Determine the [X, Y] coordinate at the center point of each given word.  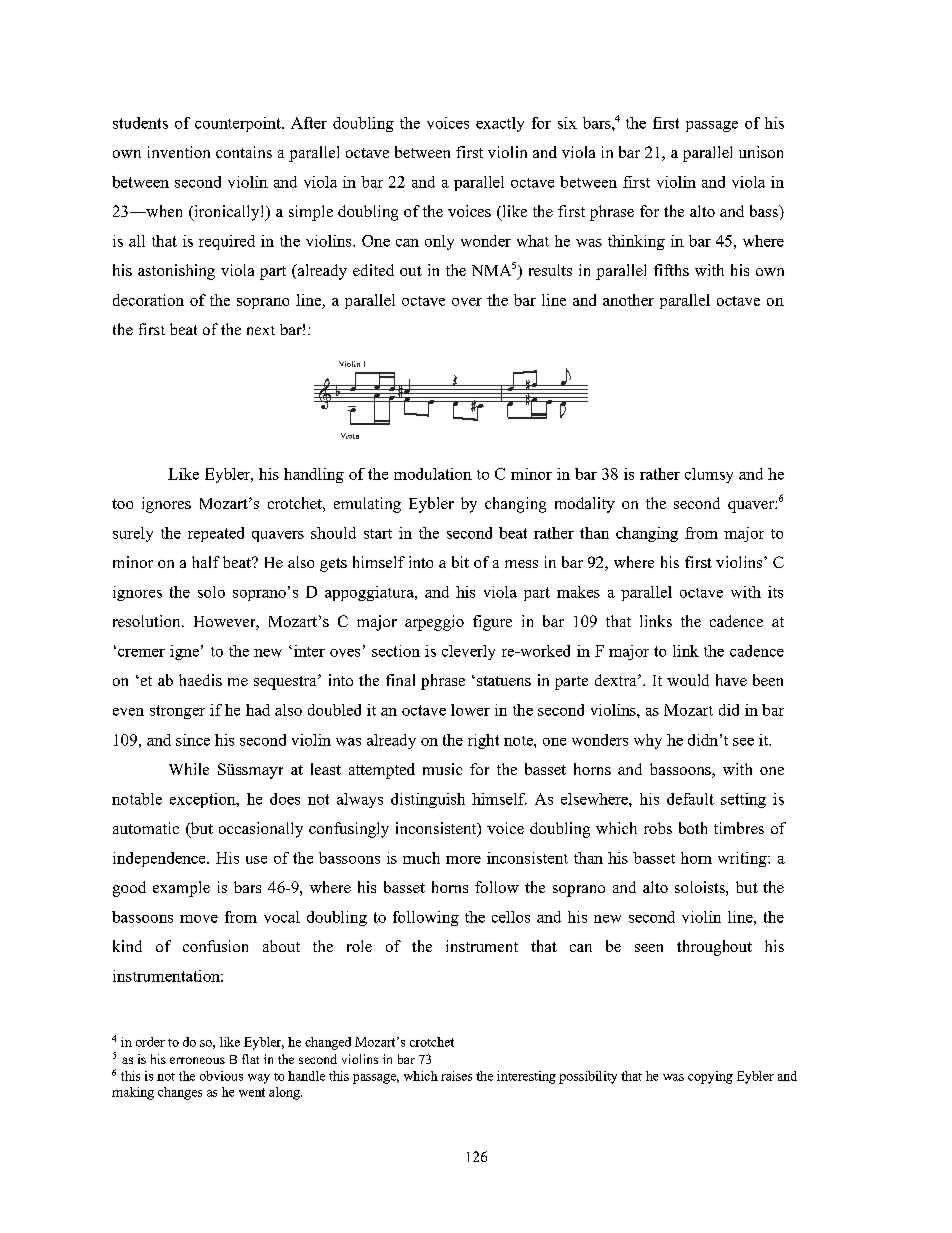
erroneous [197, 1060]
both [693, 828]
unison [761, 152]
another [628, 300]
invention [179, 152]
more [463, 860]
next [261, 330]
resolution [148, 621]
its [775, 592]
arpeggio [434, 623]
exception [204, 800]
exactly [500, 124]
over [467, 302]
